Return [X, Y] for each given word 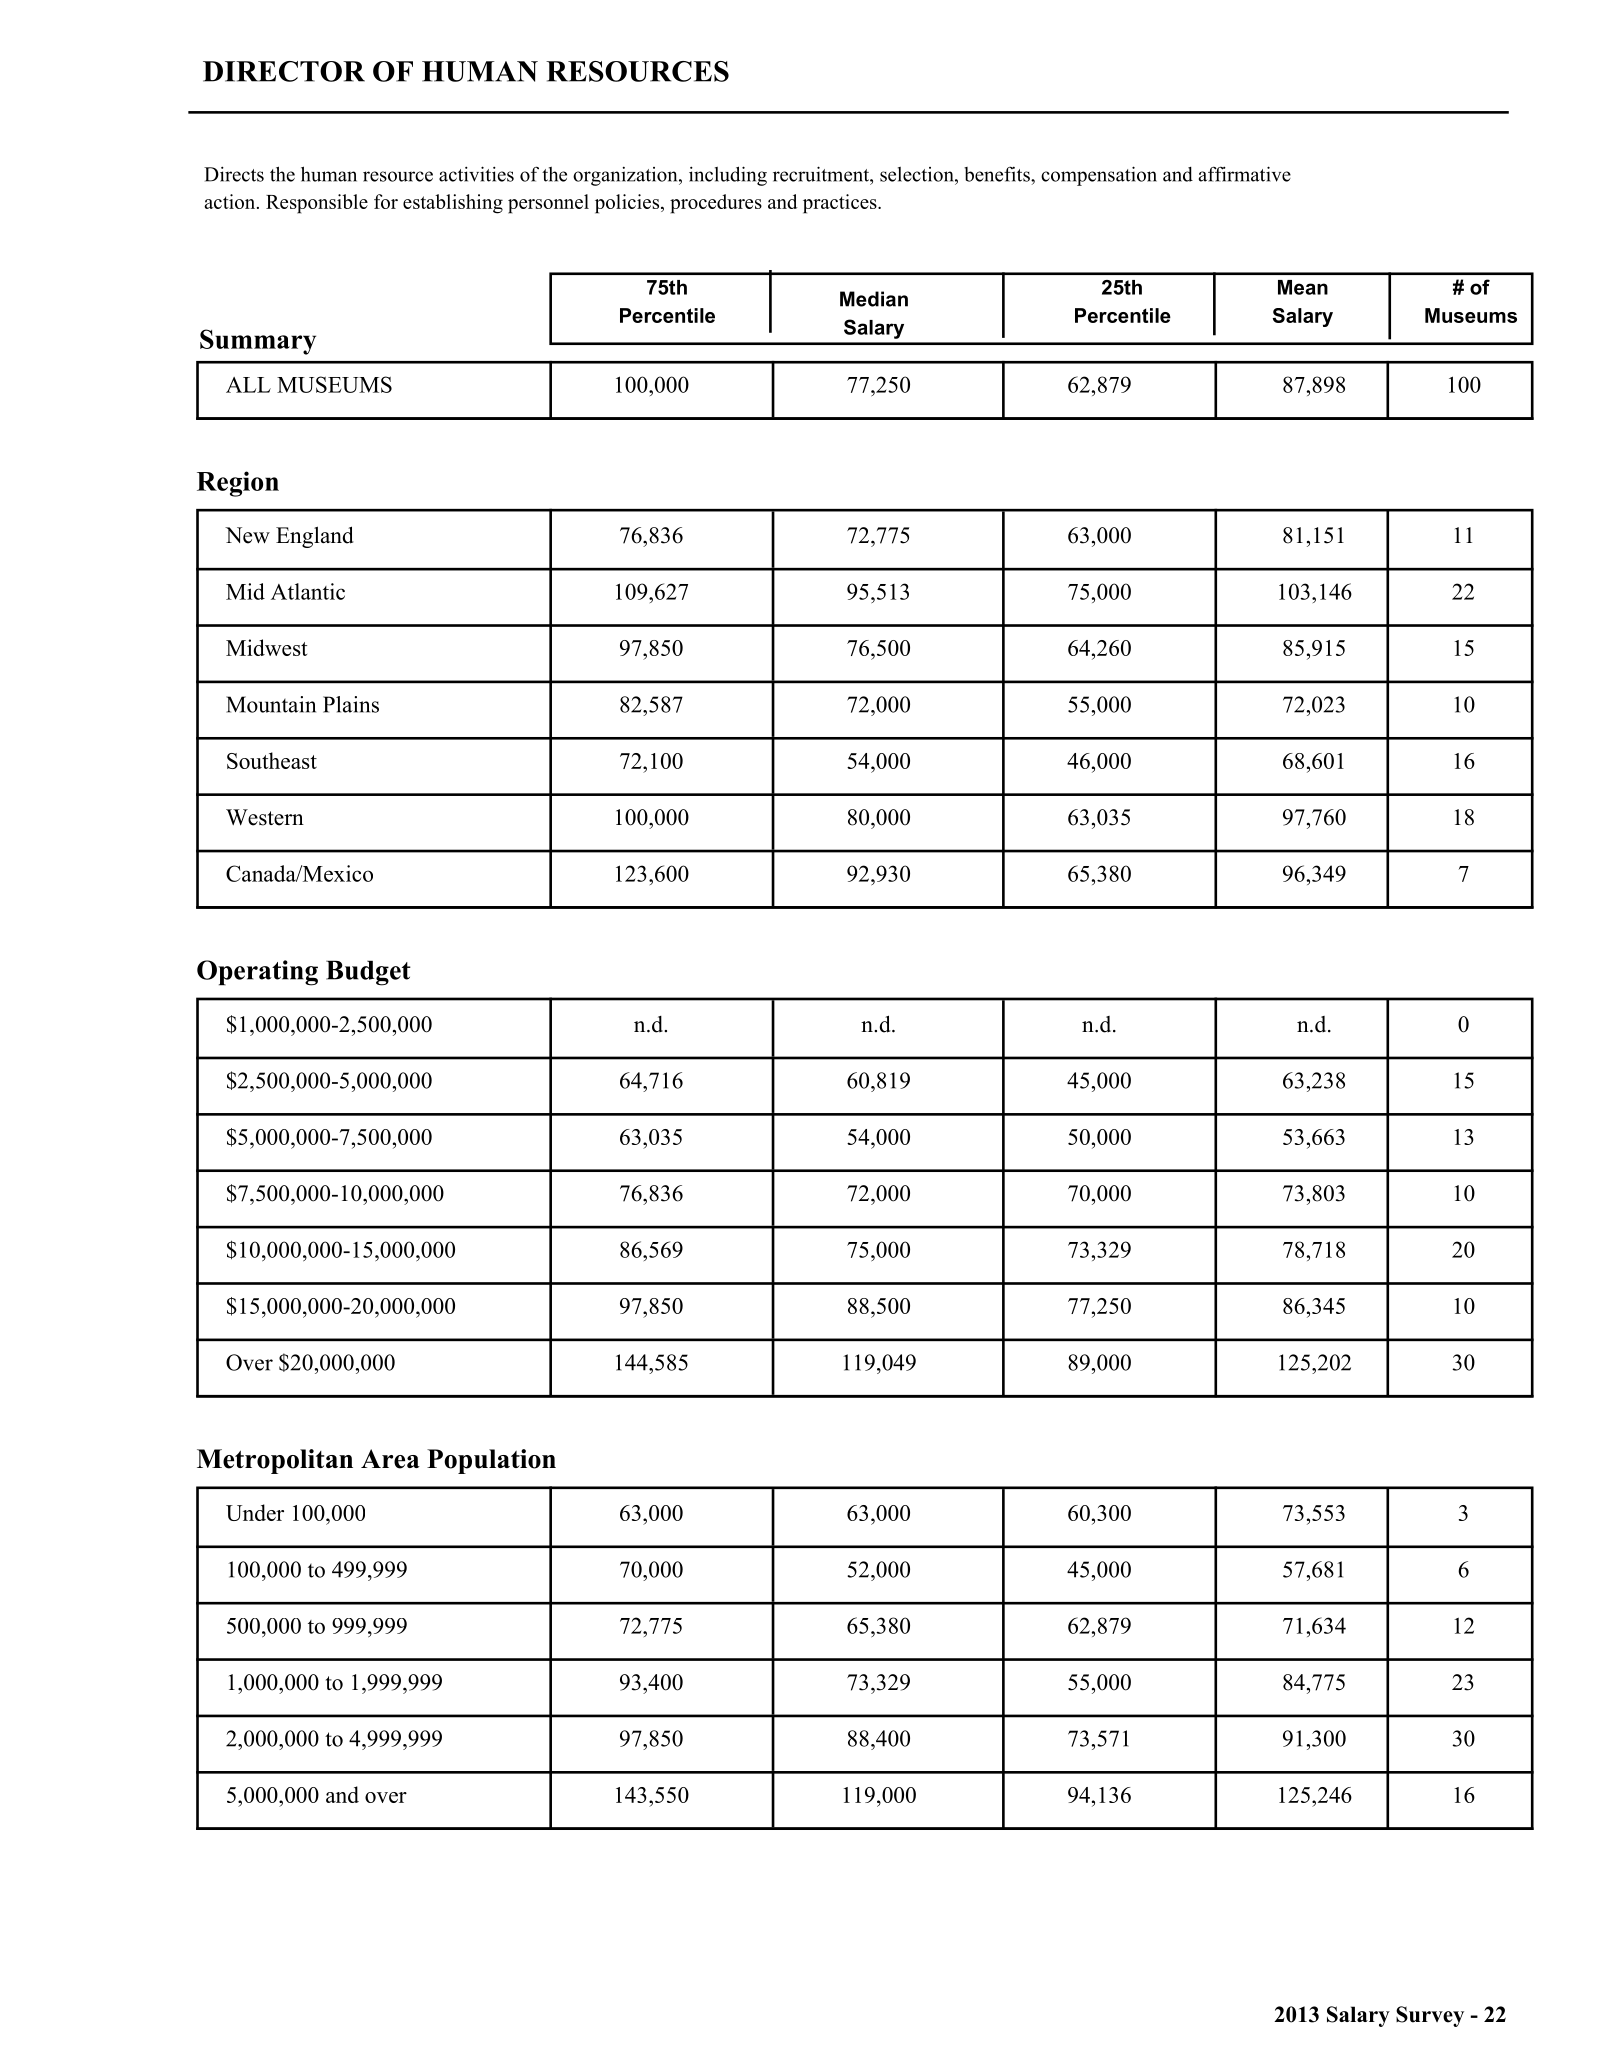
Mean [1303, 287]
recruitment [822, 174]
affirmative [1245, 174]
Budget [368, 973]
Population [491, 1461]
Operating [257, 973]
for [386, 201]
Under [255, 1512]
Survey [1430, 2016]
